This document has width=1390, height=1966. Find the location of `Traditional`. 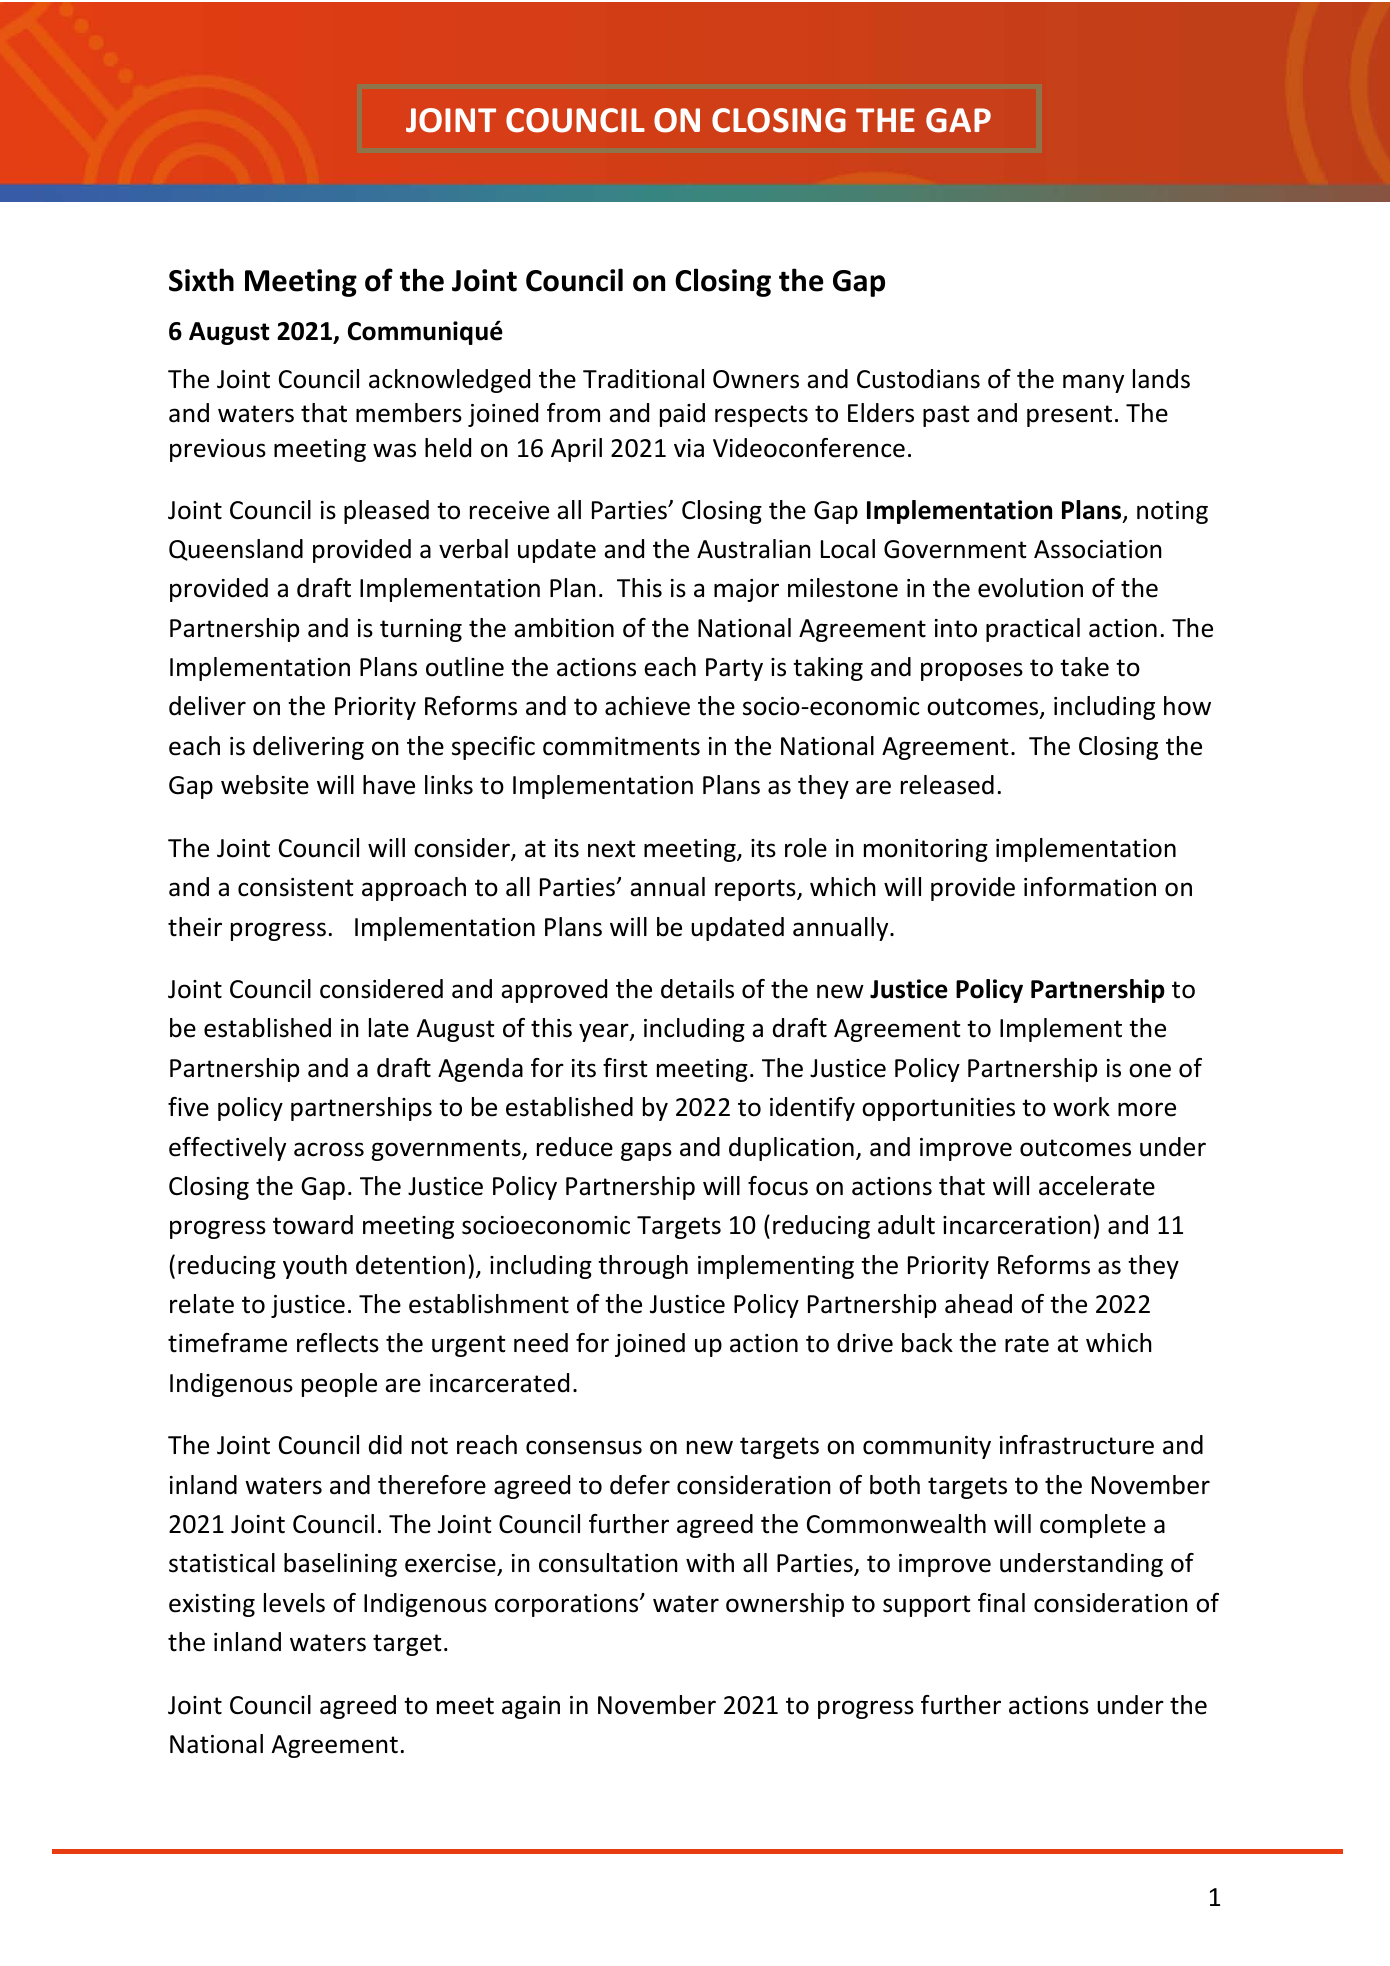

Traditional is located at coordinates (643, 379).
